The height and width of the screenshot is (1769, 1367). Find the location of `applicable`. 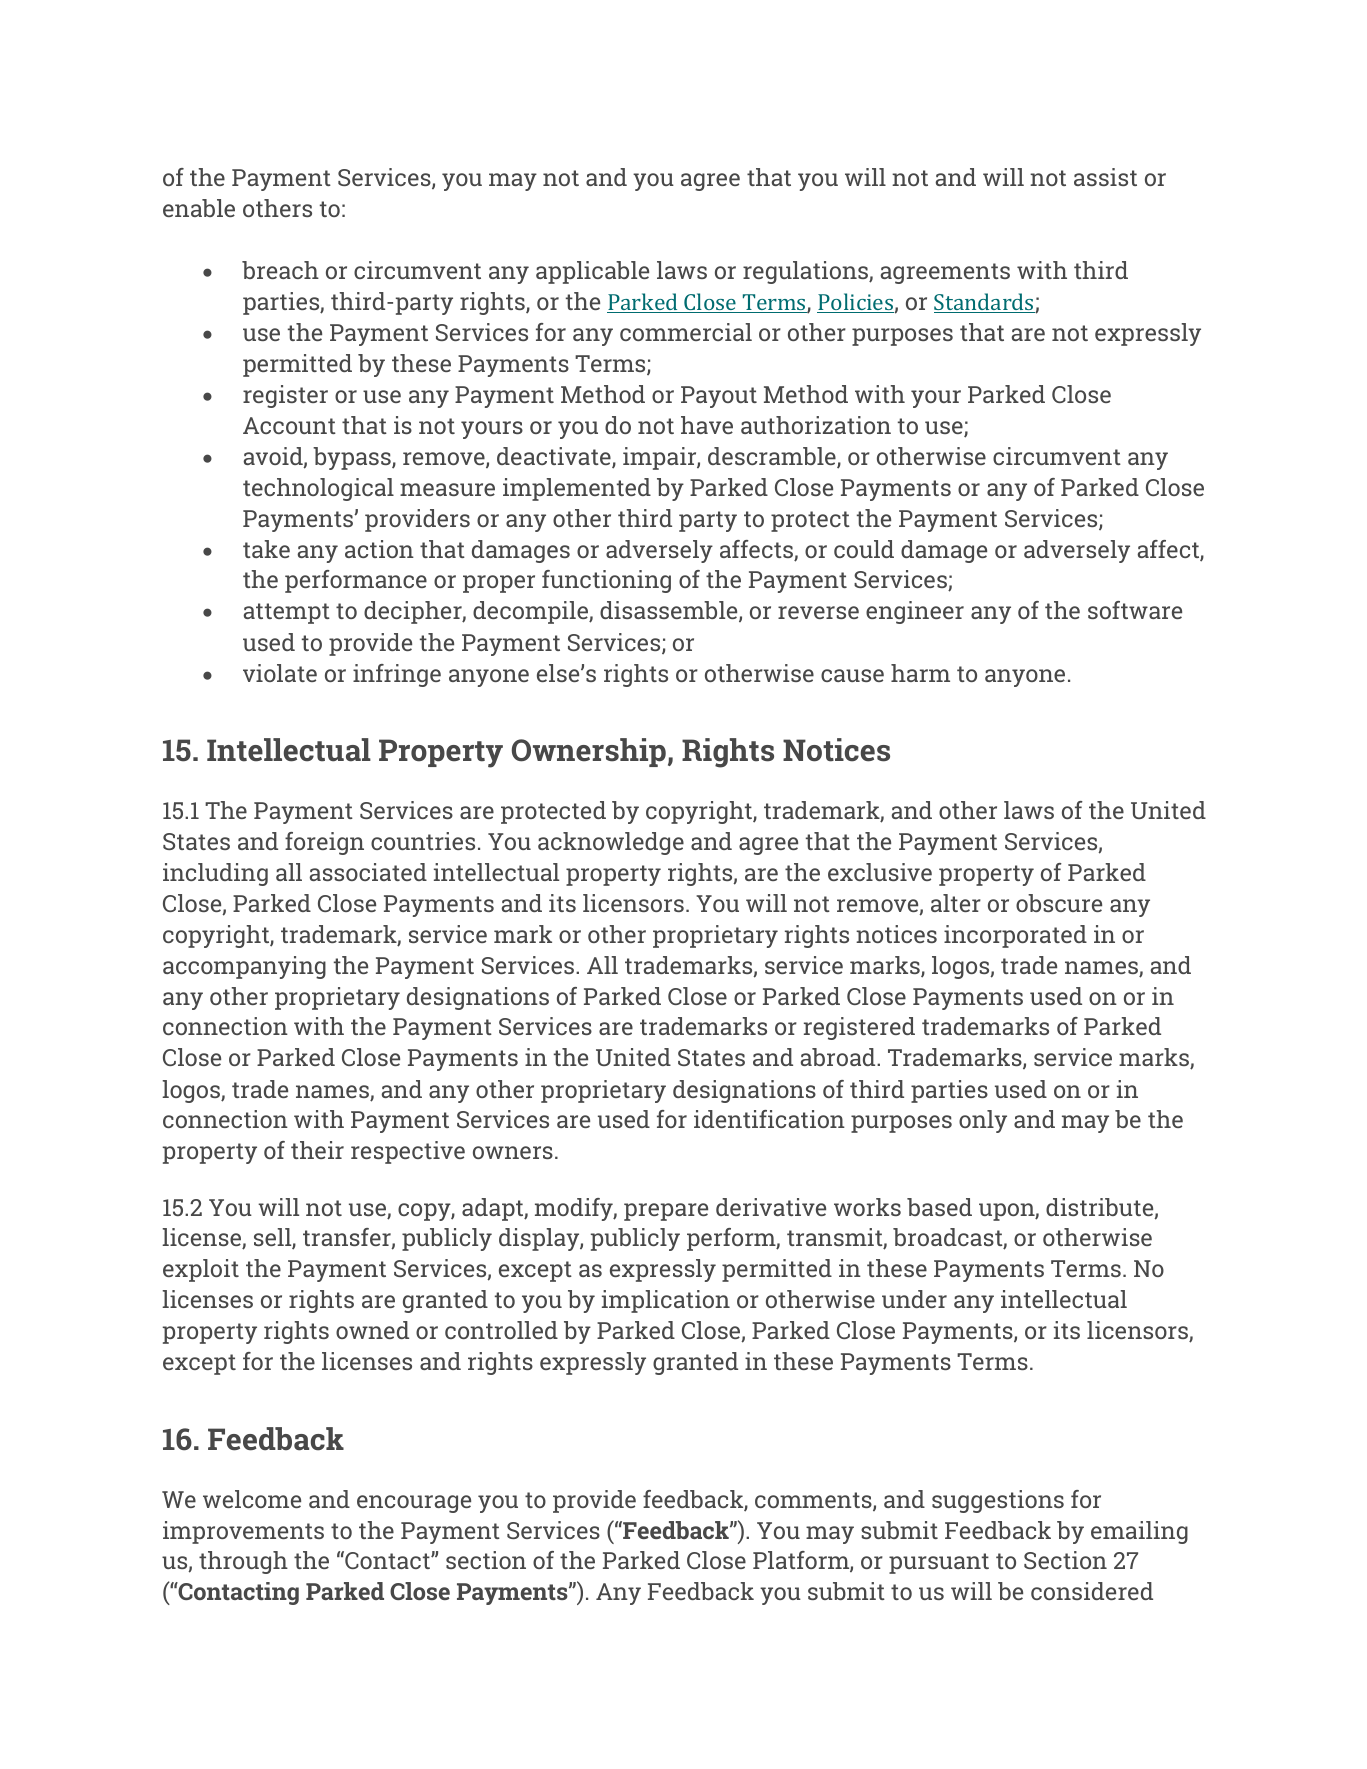

applicable is located at coordinates (592, 272).
